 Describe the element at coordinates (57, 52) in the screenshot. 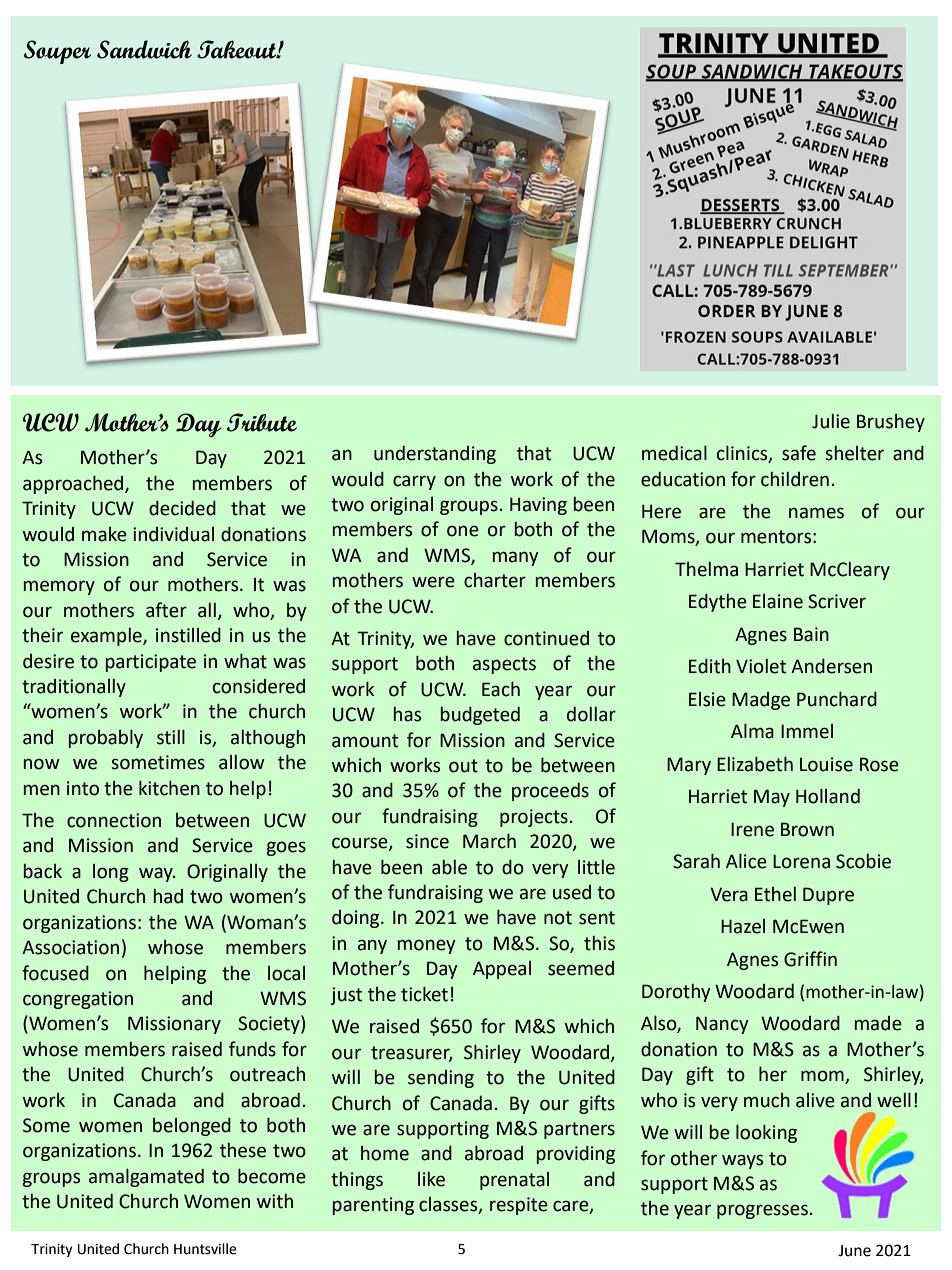

I see `Souper` at that location.
